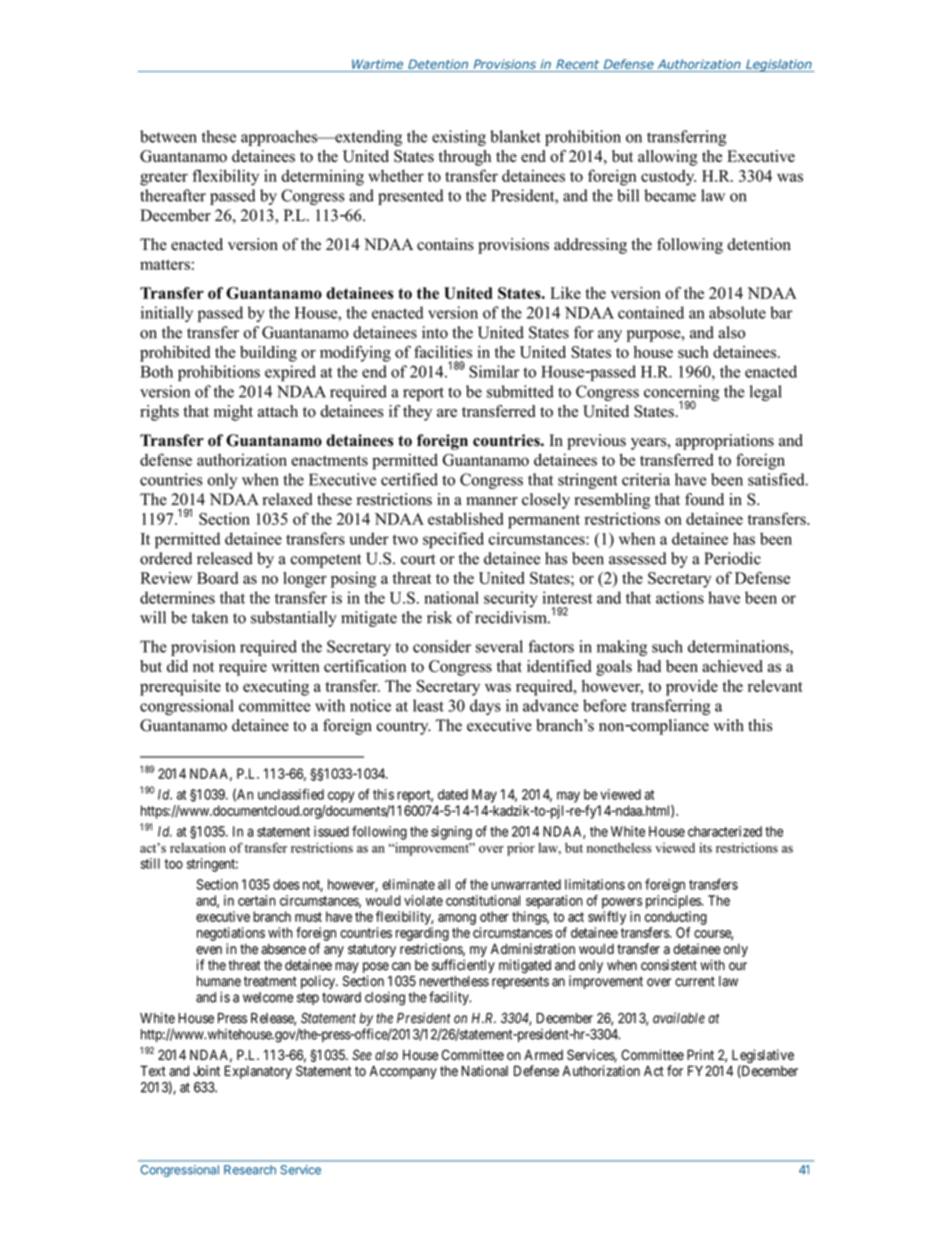 Image resolution: width=952 pixels, height=1233 pixels. Describe the element at coordinates (168, 136) in the page. I see `between` at that location.
